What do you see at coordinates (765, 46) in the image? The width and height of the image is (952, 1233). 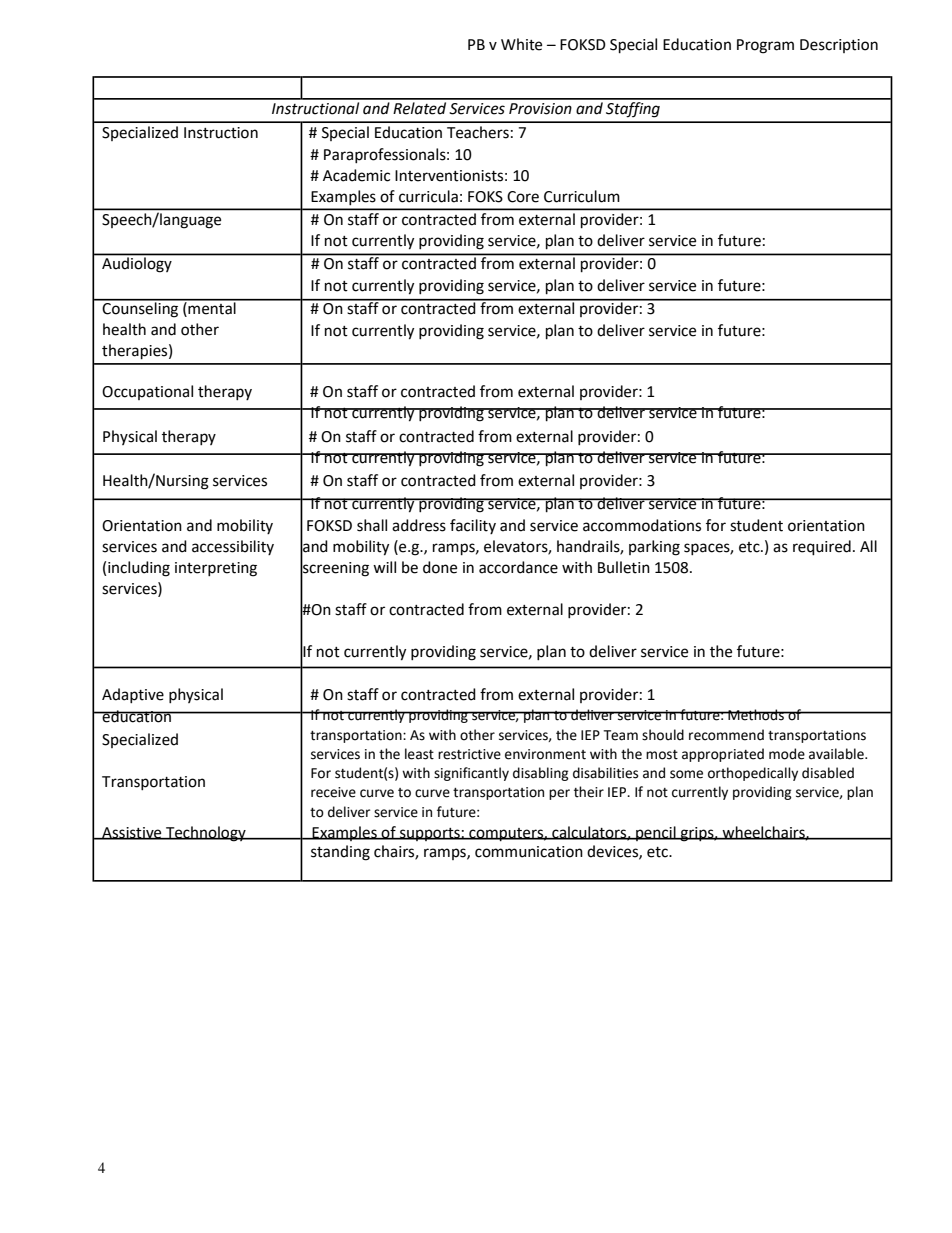 I see `Program` at bounding box center [765, 46].
